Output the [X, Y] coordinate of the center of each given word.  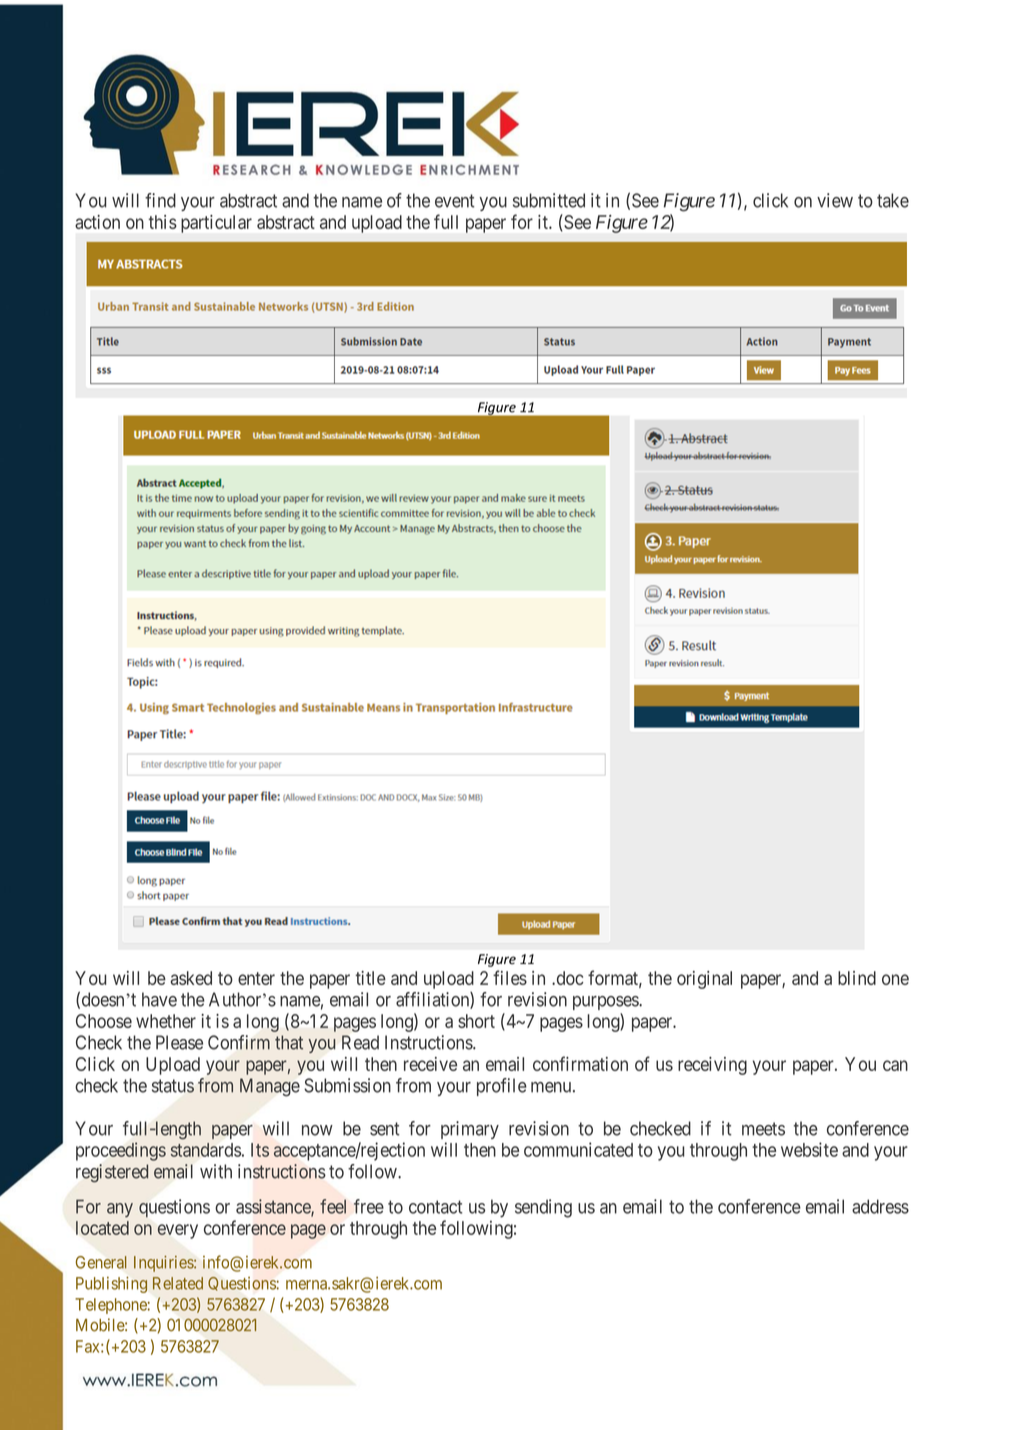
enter [256, 978]
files [510, 977]
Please [179, 1042]
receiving [712, 1066]
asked [191, 978]
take [893, 200]
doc [569, 978]
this [163, 222]
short [476, 1021]
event [455, 201]
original [704, 980]
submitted [549, 200]
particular [216, 224]
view [835, 200]
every [177, 1231]
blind [857, 978]
